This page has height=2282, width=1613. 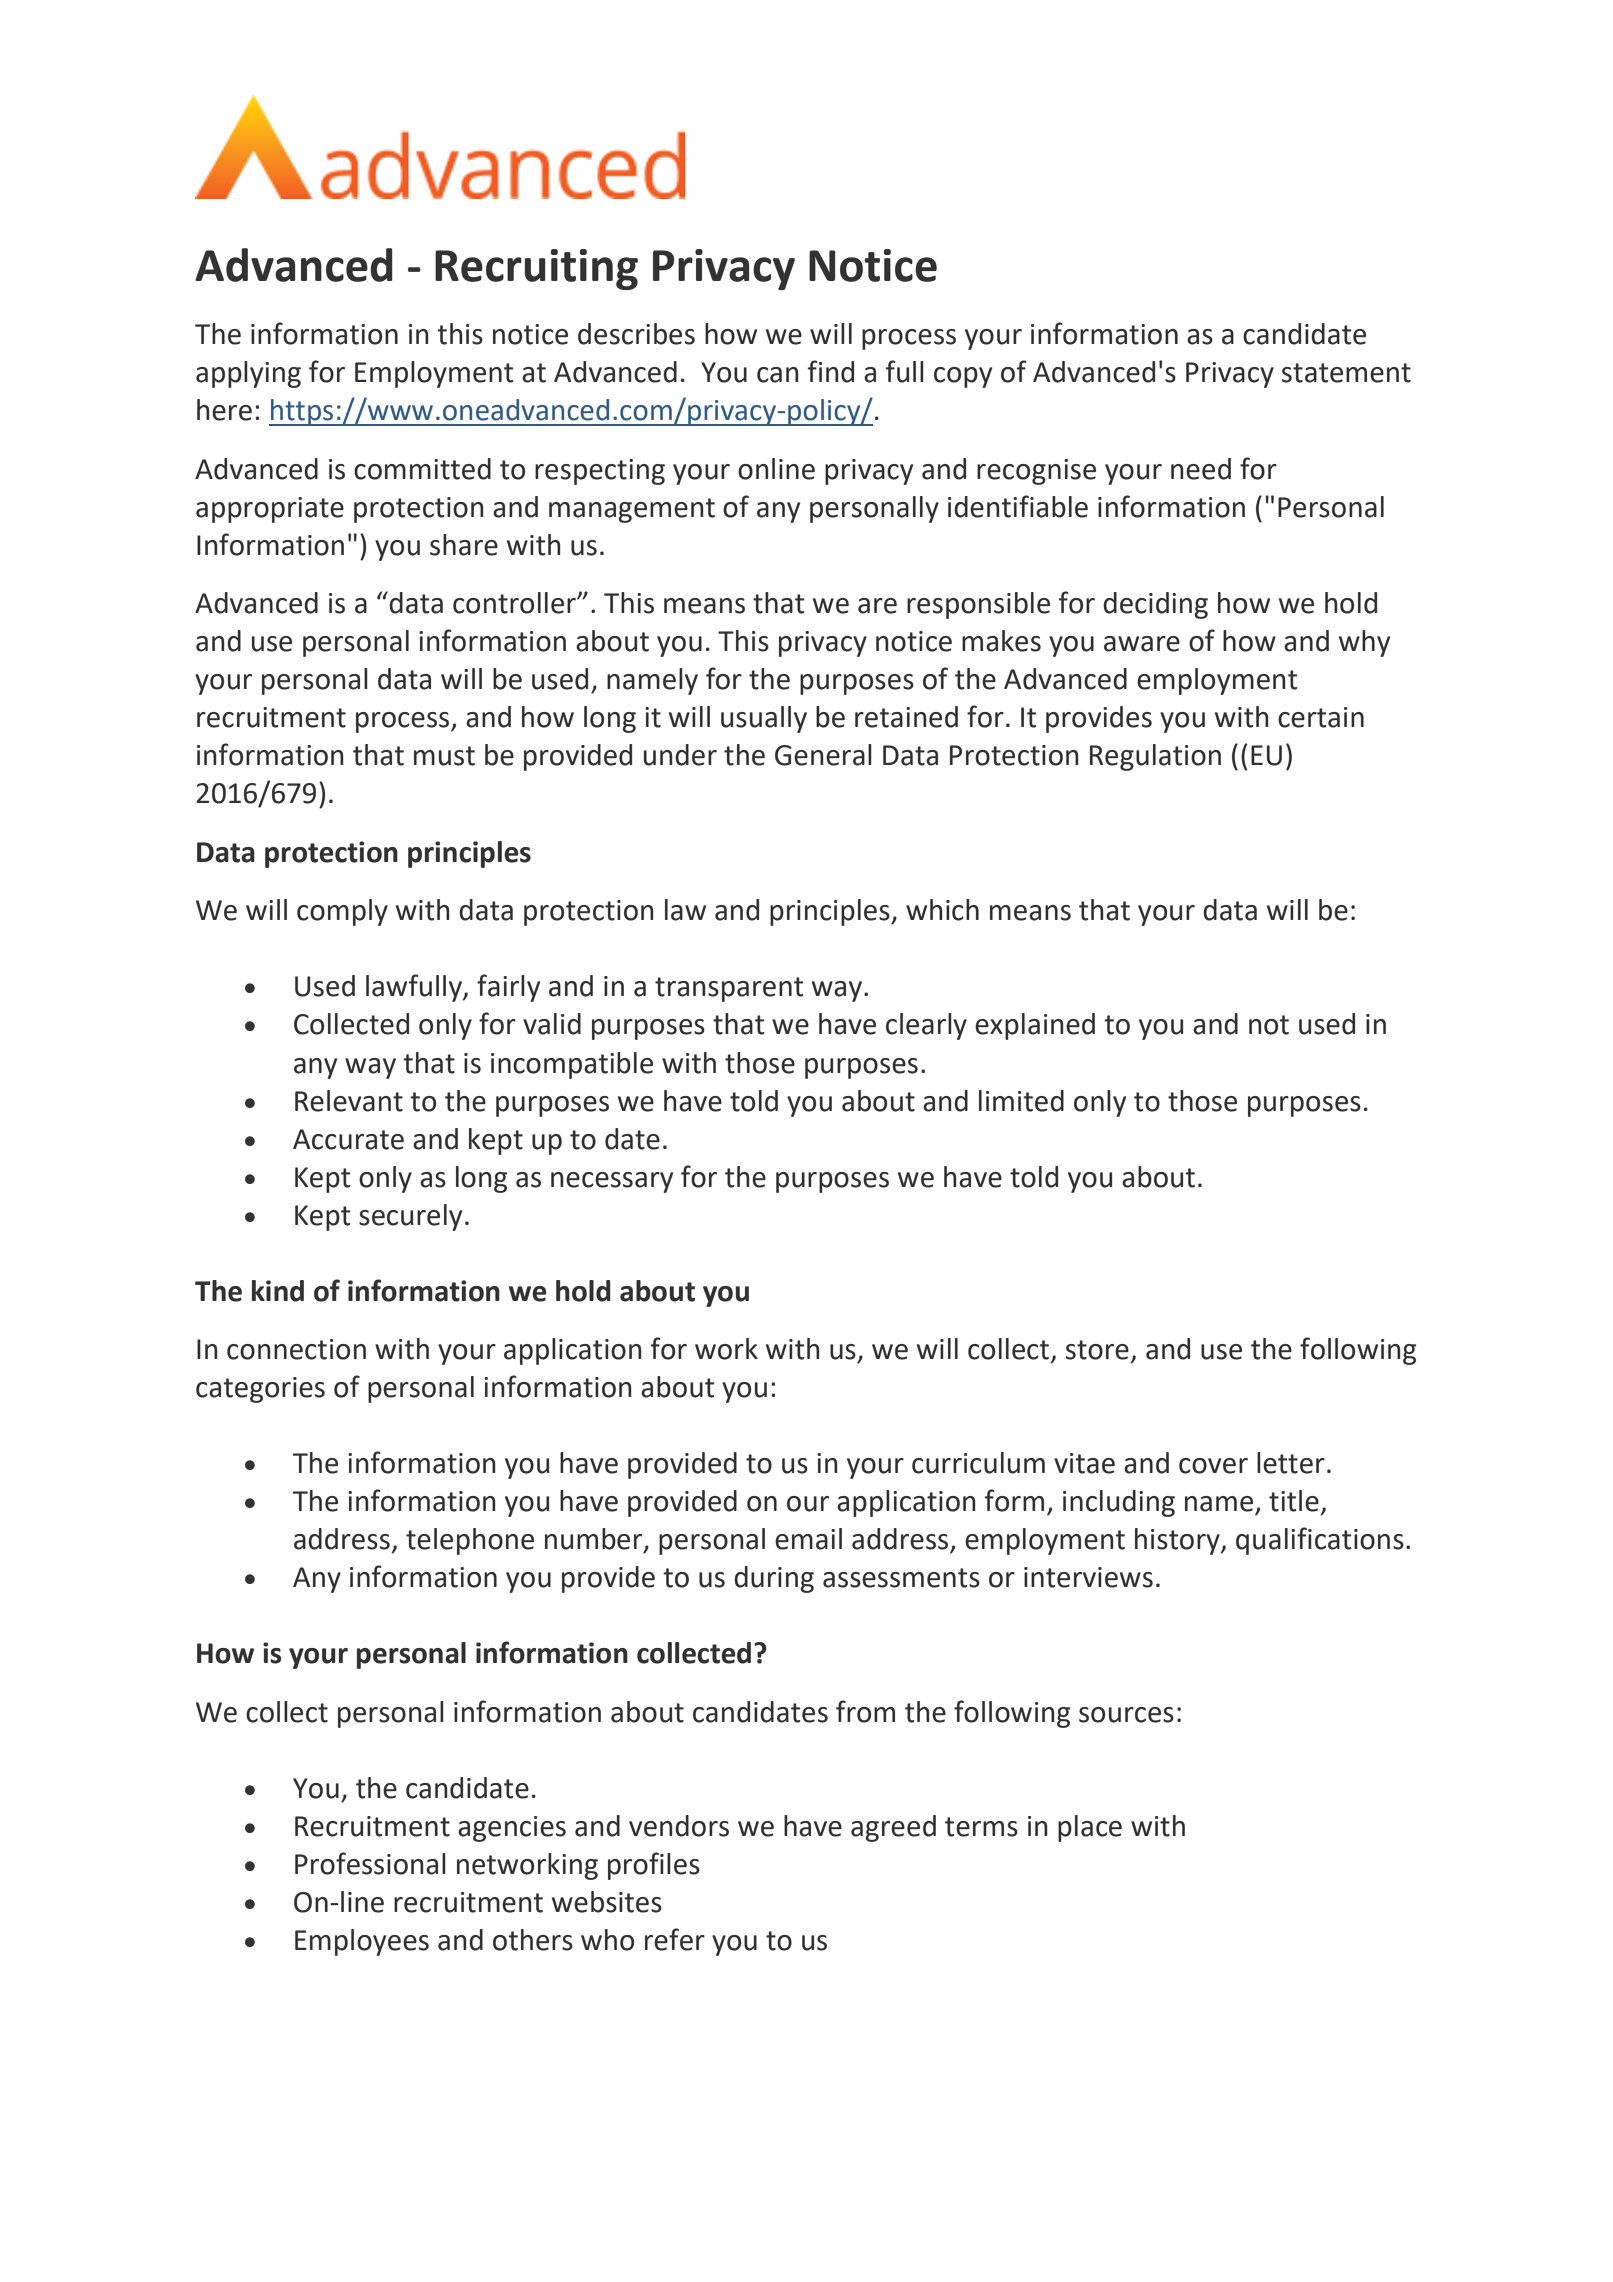 I want to click on applying, so click(x=248, y=374).
